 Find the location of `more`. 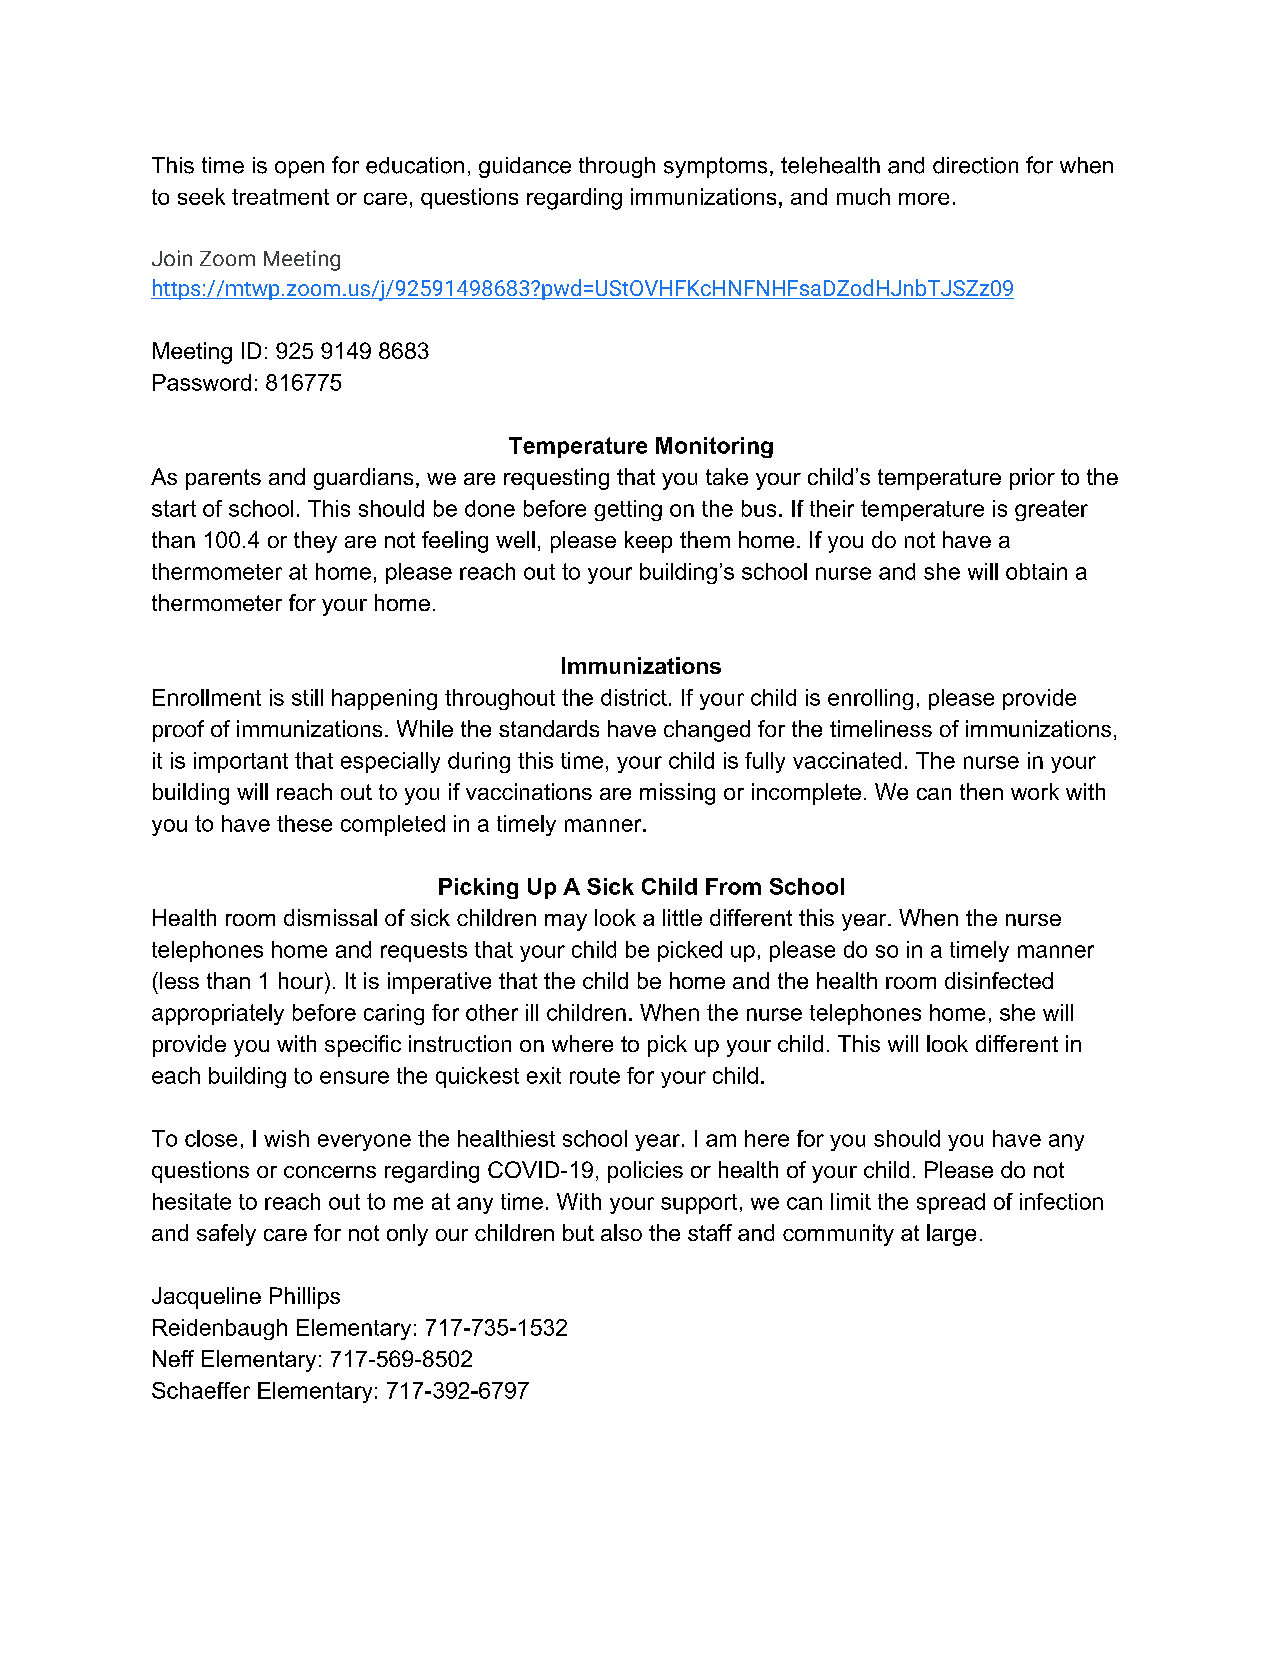

more is located at coordinates (924, 199).
